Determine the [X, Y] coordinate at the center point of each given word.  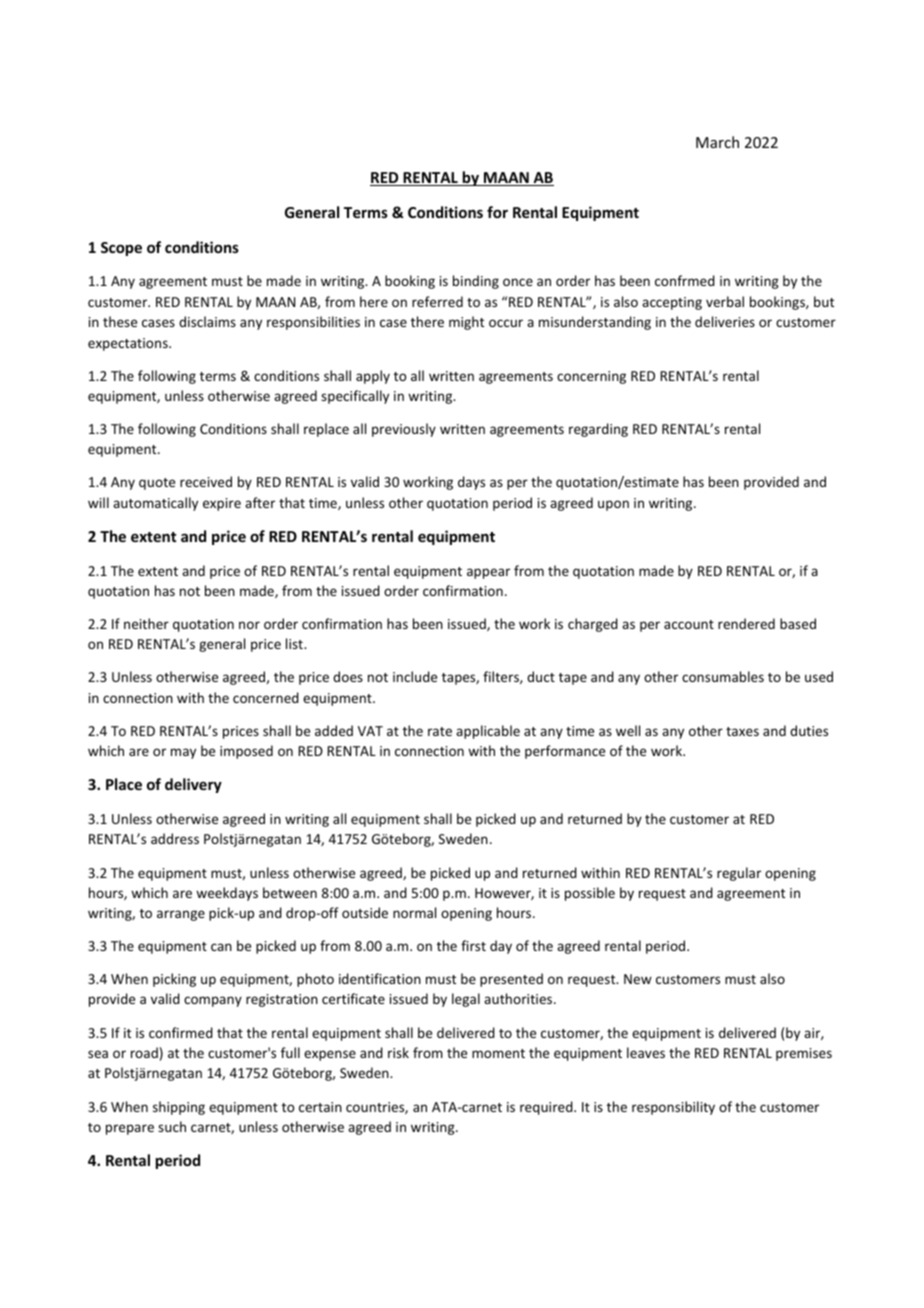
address [175, 838]
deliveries [725, 321]
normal [414, 912]
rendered [746, 623]
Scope [121, 249]
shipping [179, 1108]
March [717, 142]
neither [146, 623]
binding [476, 282]
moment [498, 1053]
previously [404, 430]
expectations [129, 344]
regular [739, 874]
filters [502, 677]
